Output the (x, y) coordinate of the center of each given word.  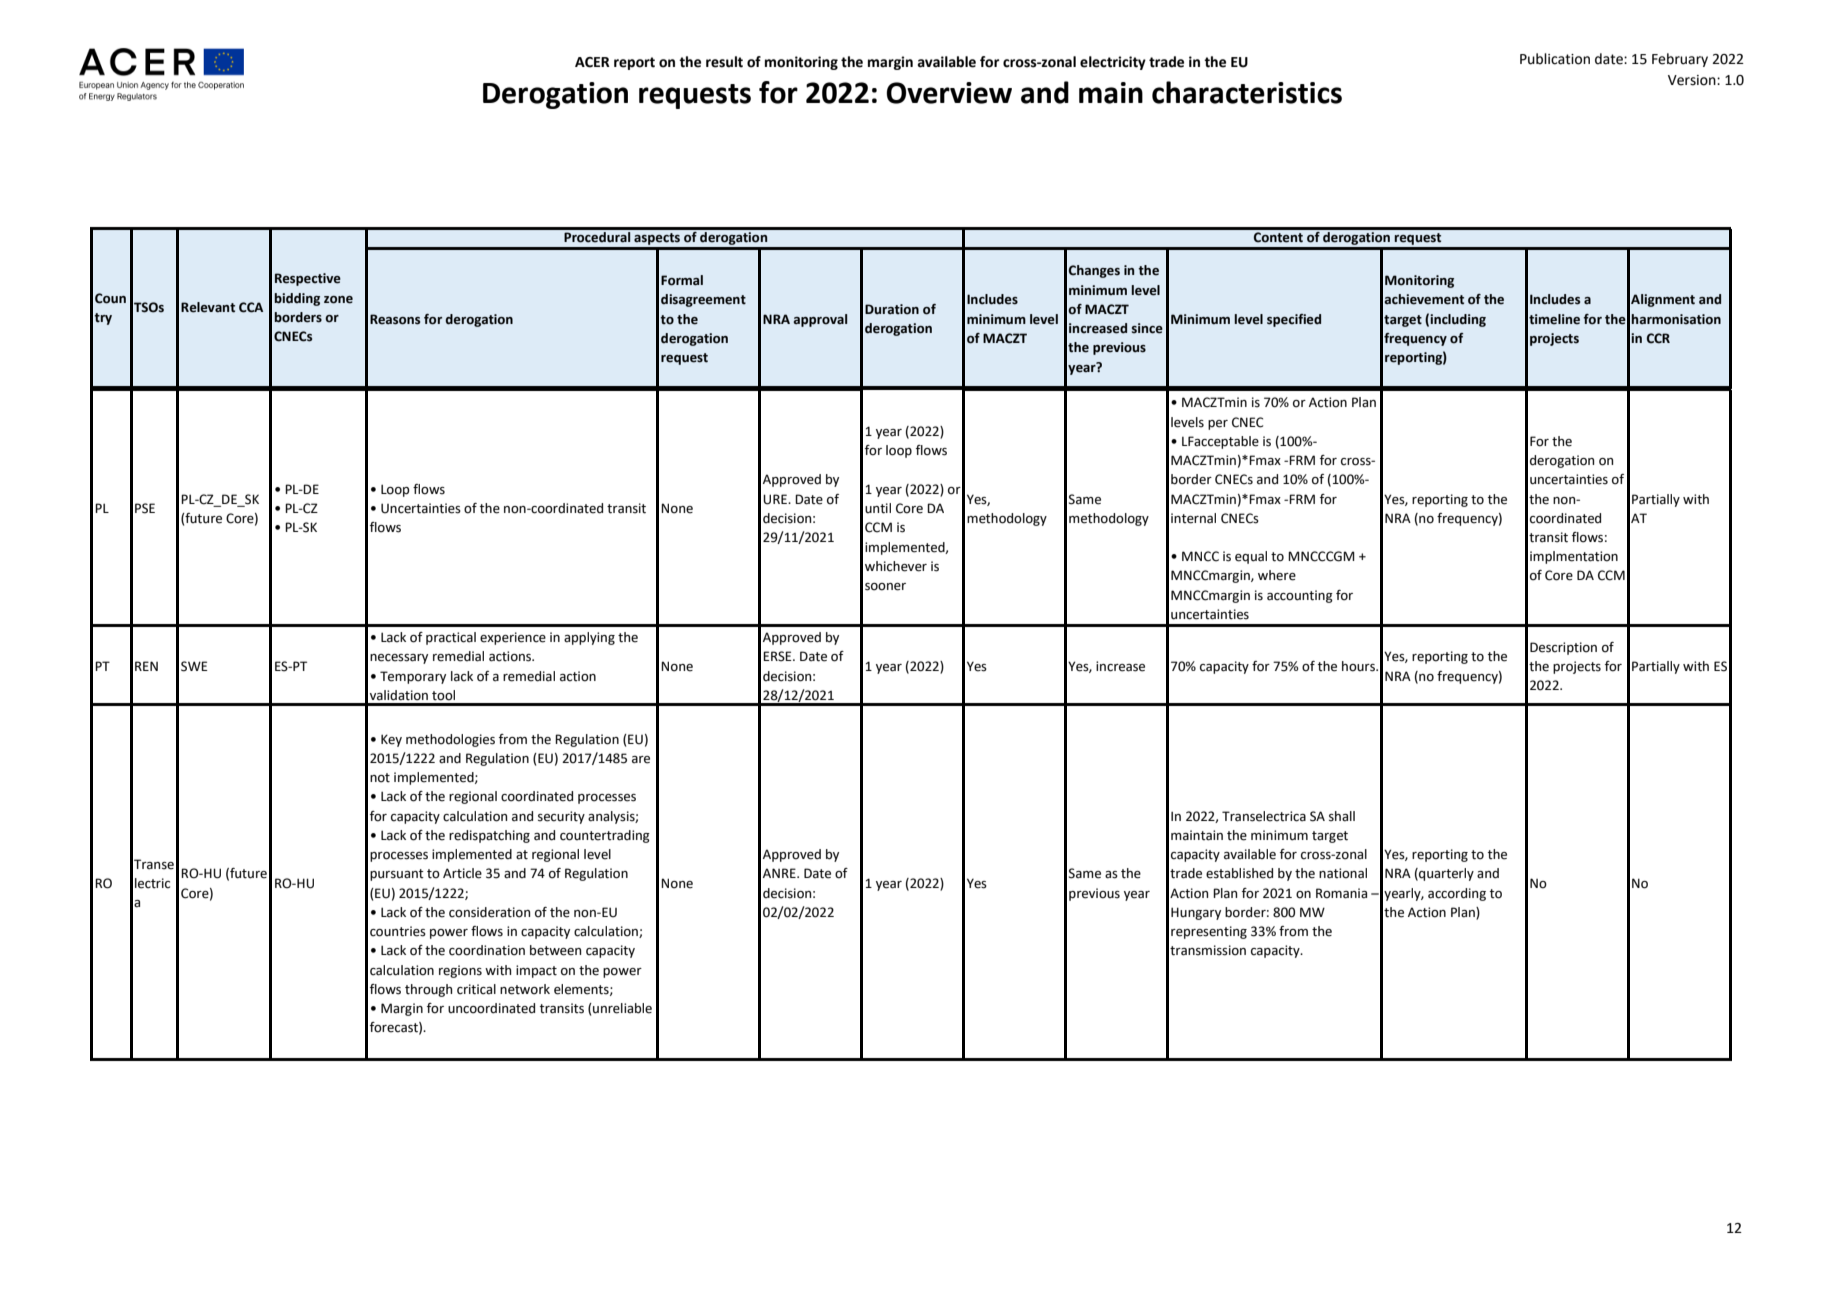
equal (1251, 557)
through (428, 990)
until (878, 508)
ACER (592, 62)
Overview (949, 93)
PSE (145, 508)
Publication (1555, 59)
